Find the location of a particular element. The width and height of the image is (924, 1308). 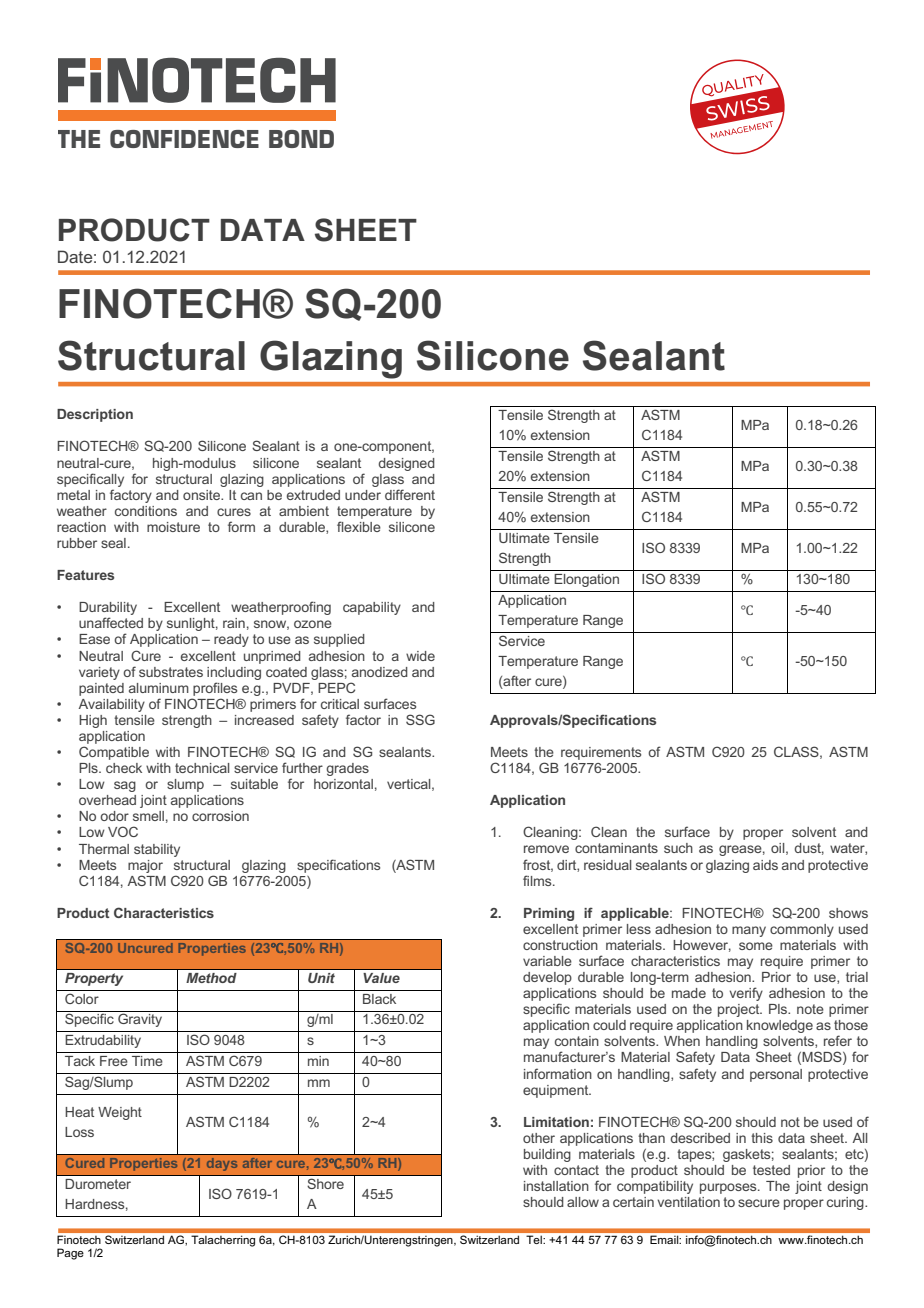

different is located at coordinates (410, 494).
